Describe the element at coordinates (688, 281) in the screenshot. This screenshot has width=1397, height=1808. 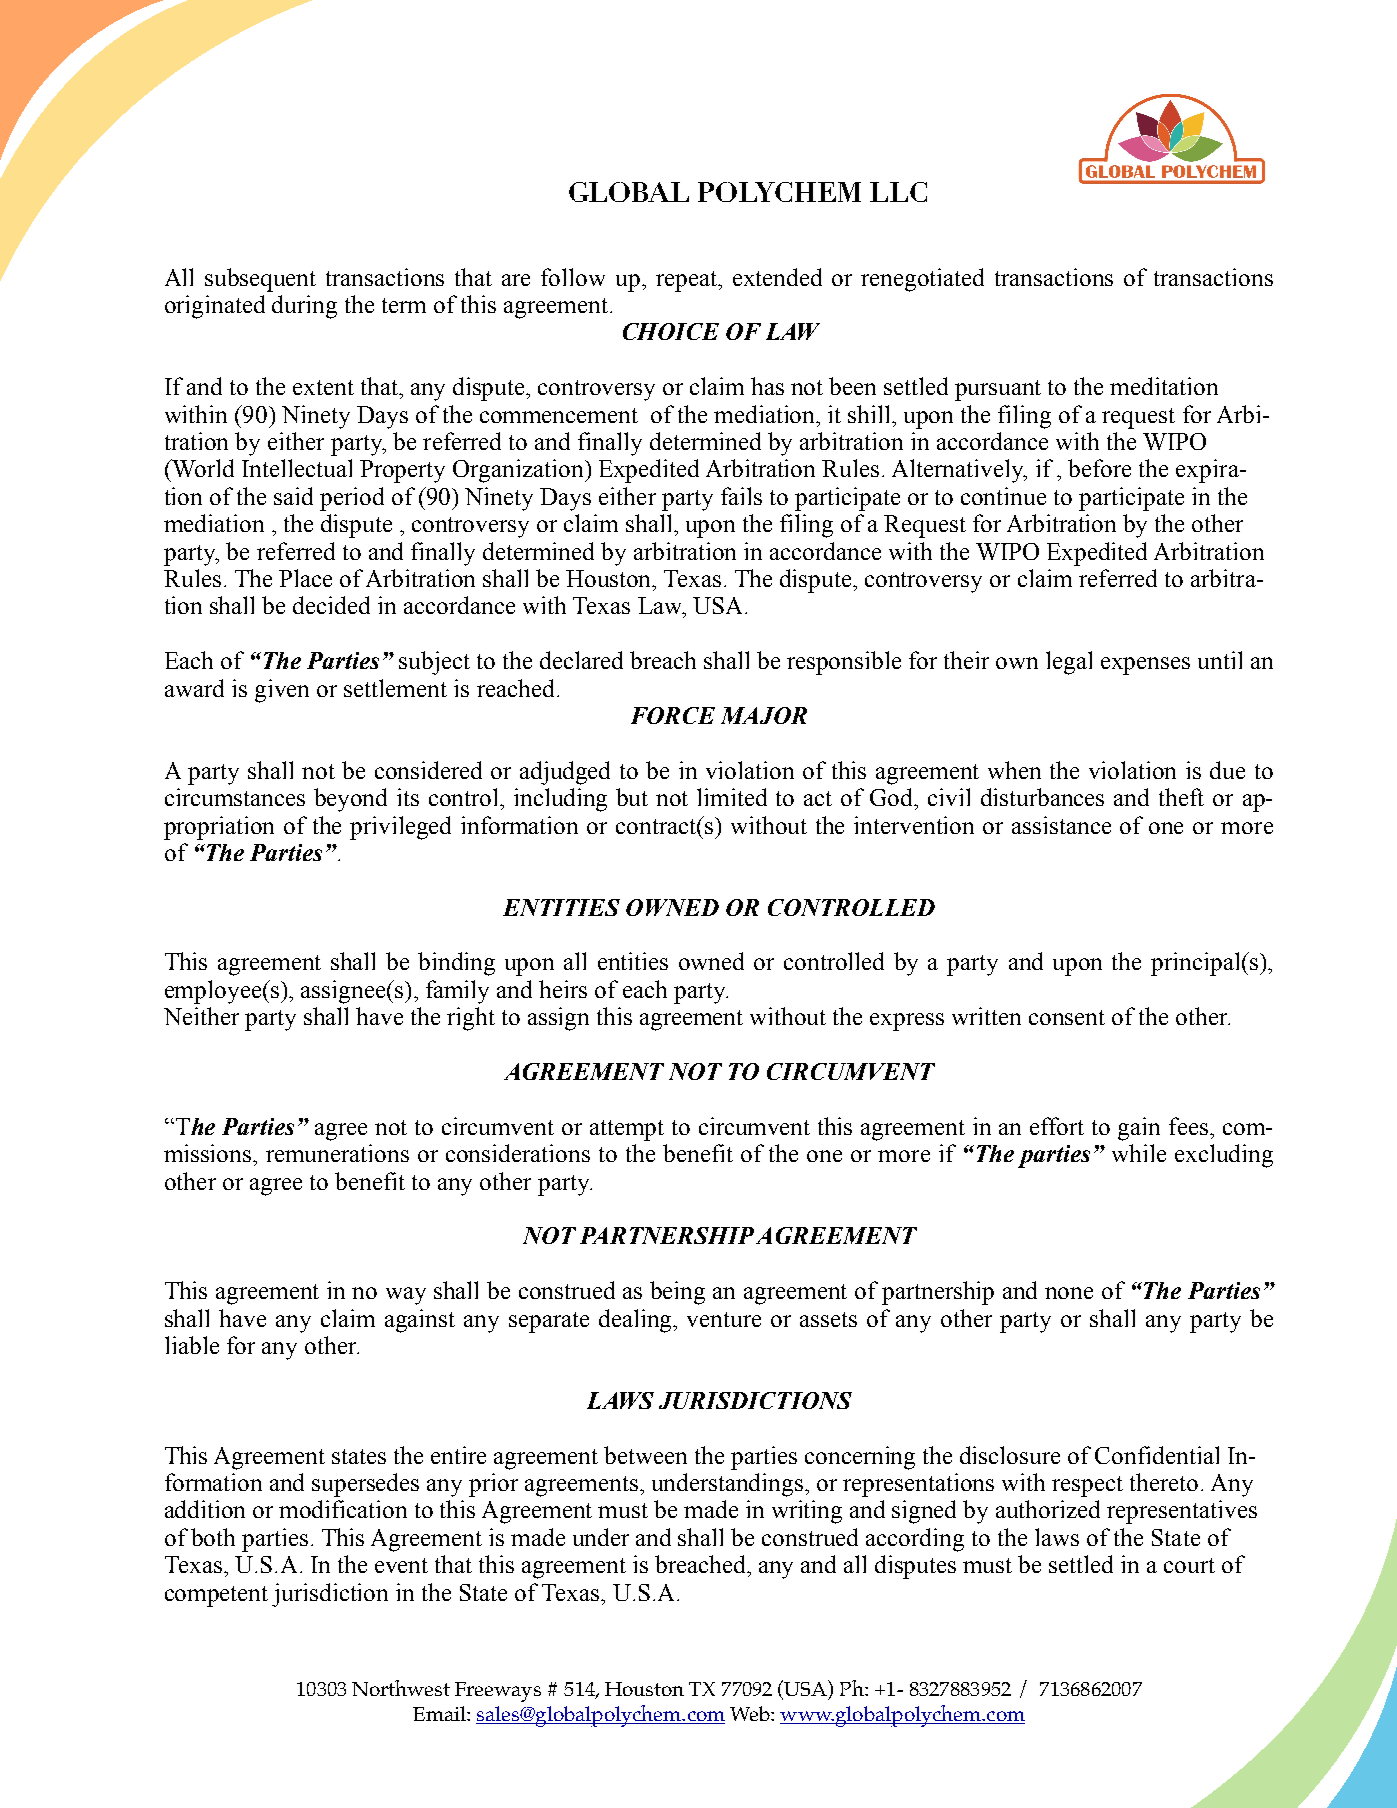
I see `repeat` at that location.
